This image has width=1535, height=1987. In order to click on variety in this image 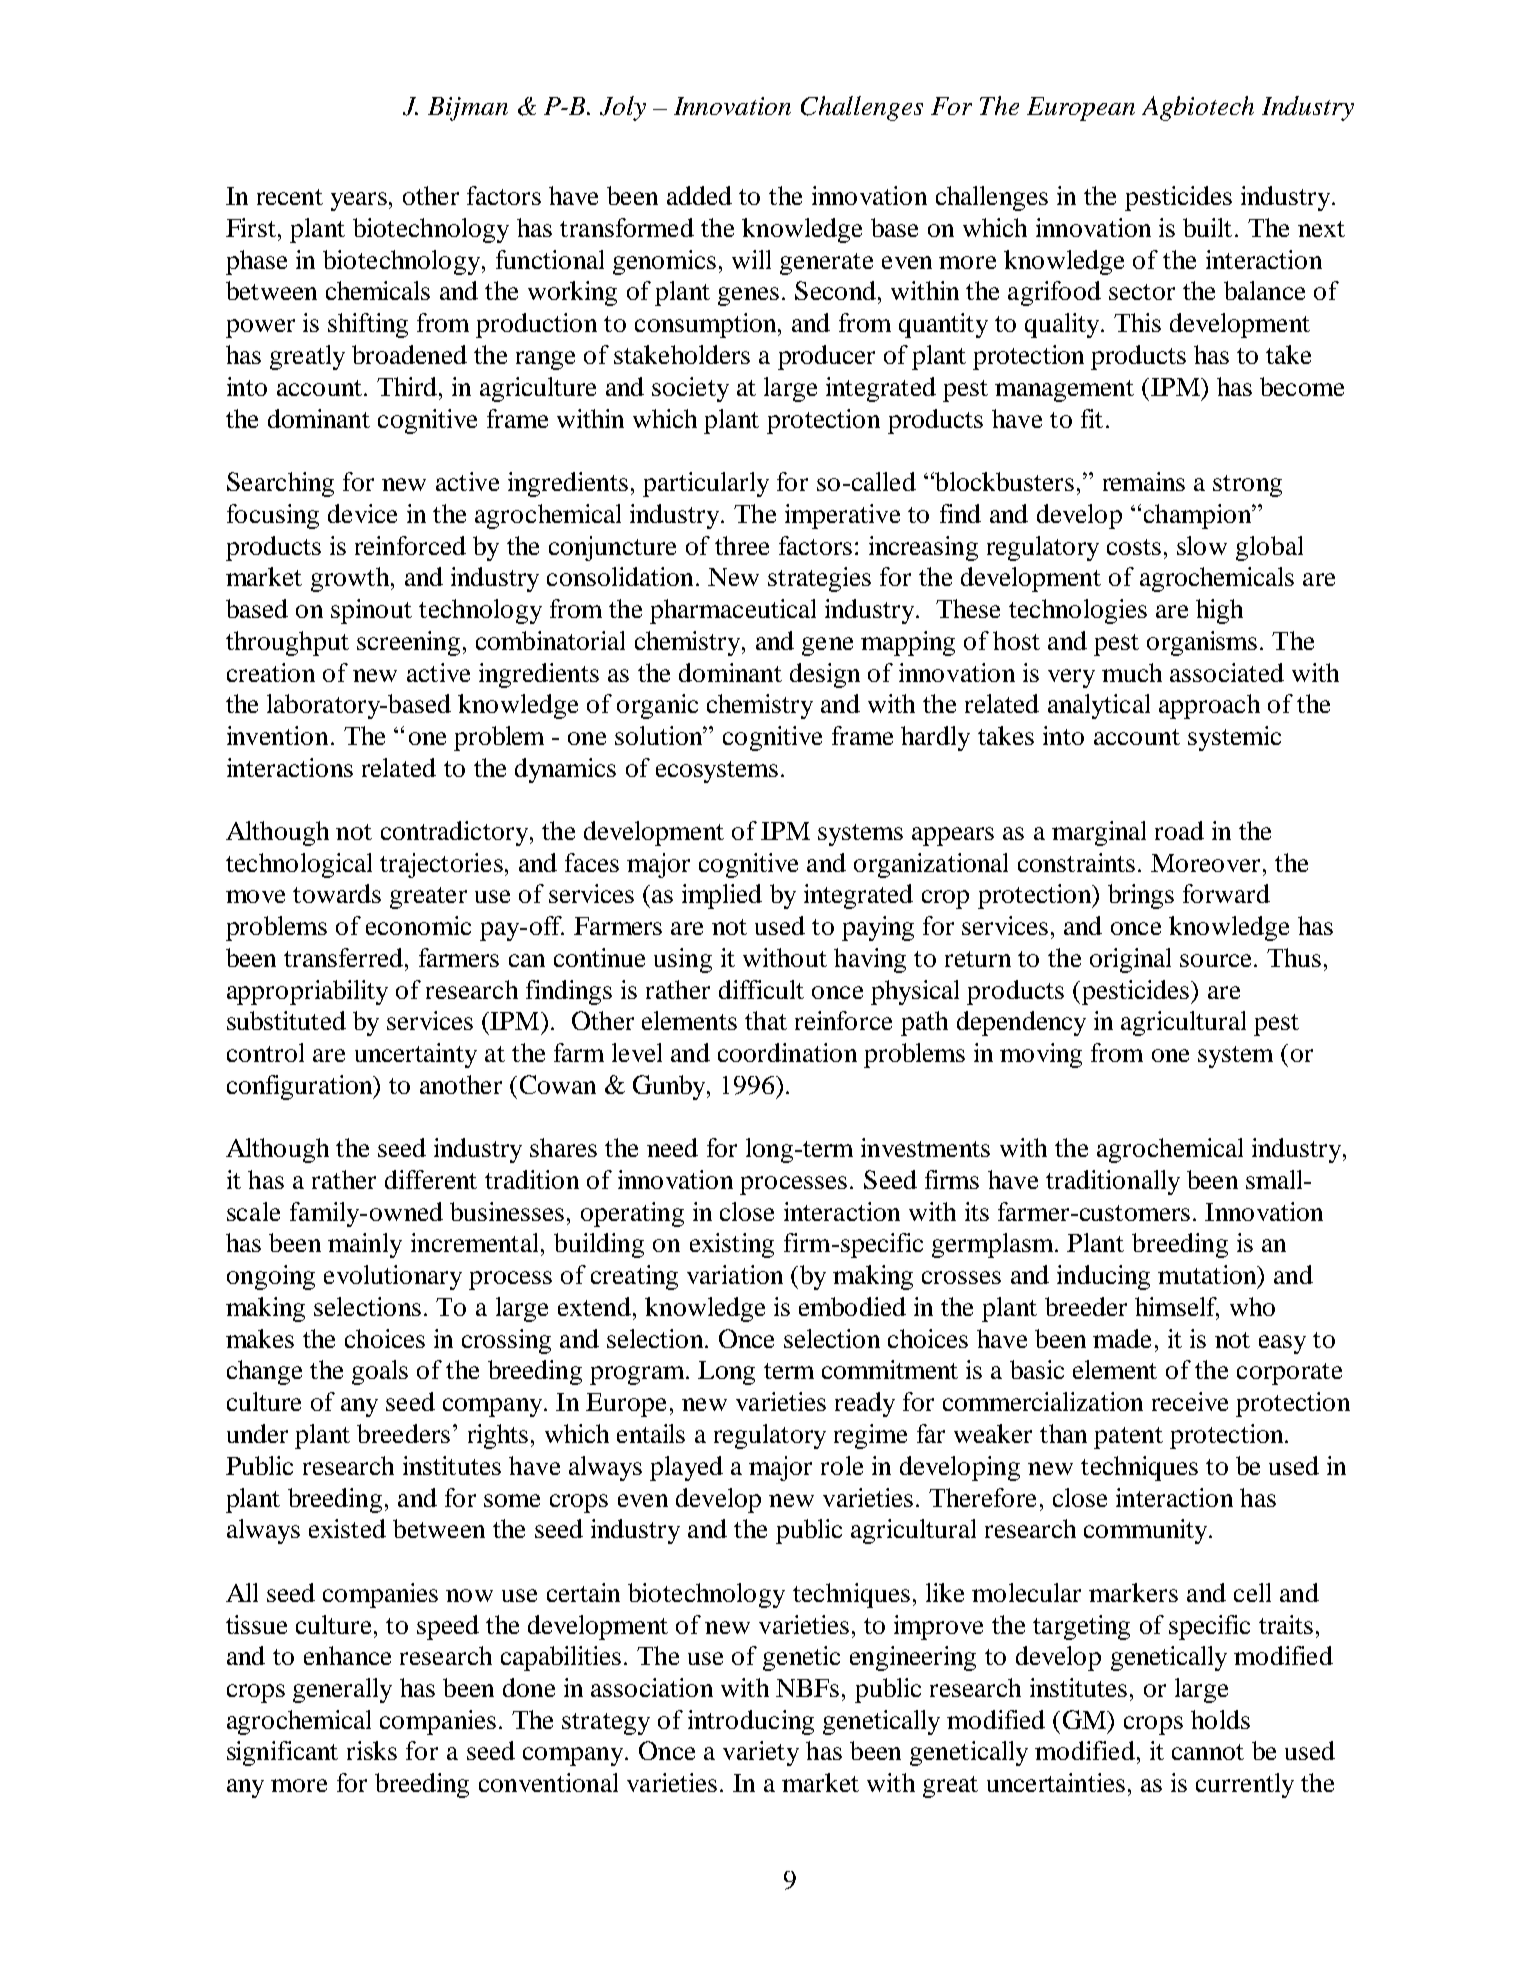, I will do `click(761, 1753)`.
